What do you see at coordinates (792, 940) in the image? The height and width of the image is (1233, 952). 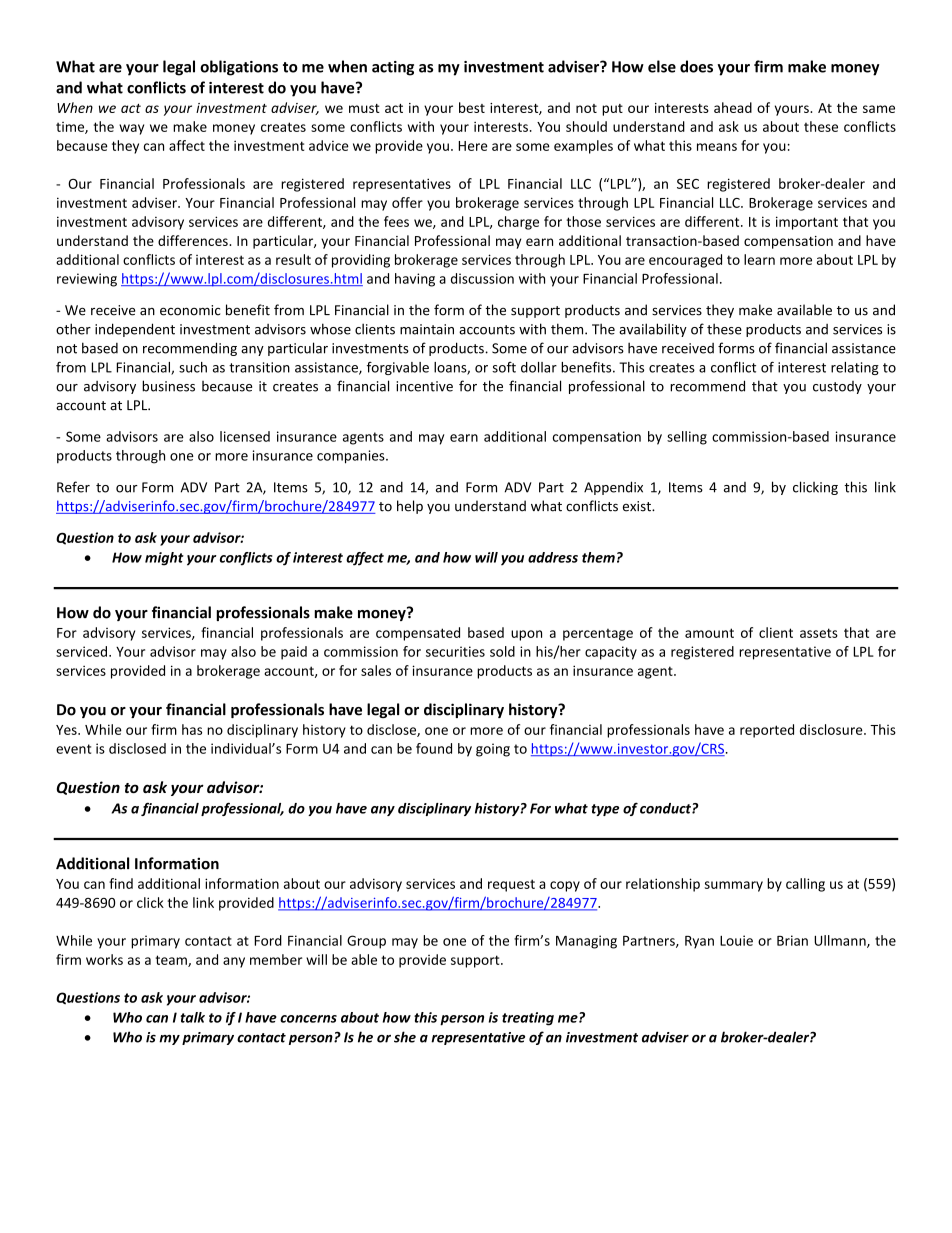 I see `Brian` at bounding box center [792, 940].
